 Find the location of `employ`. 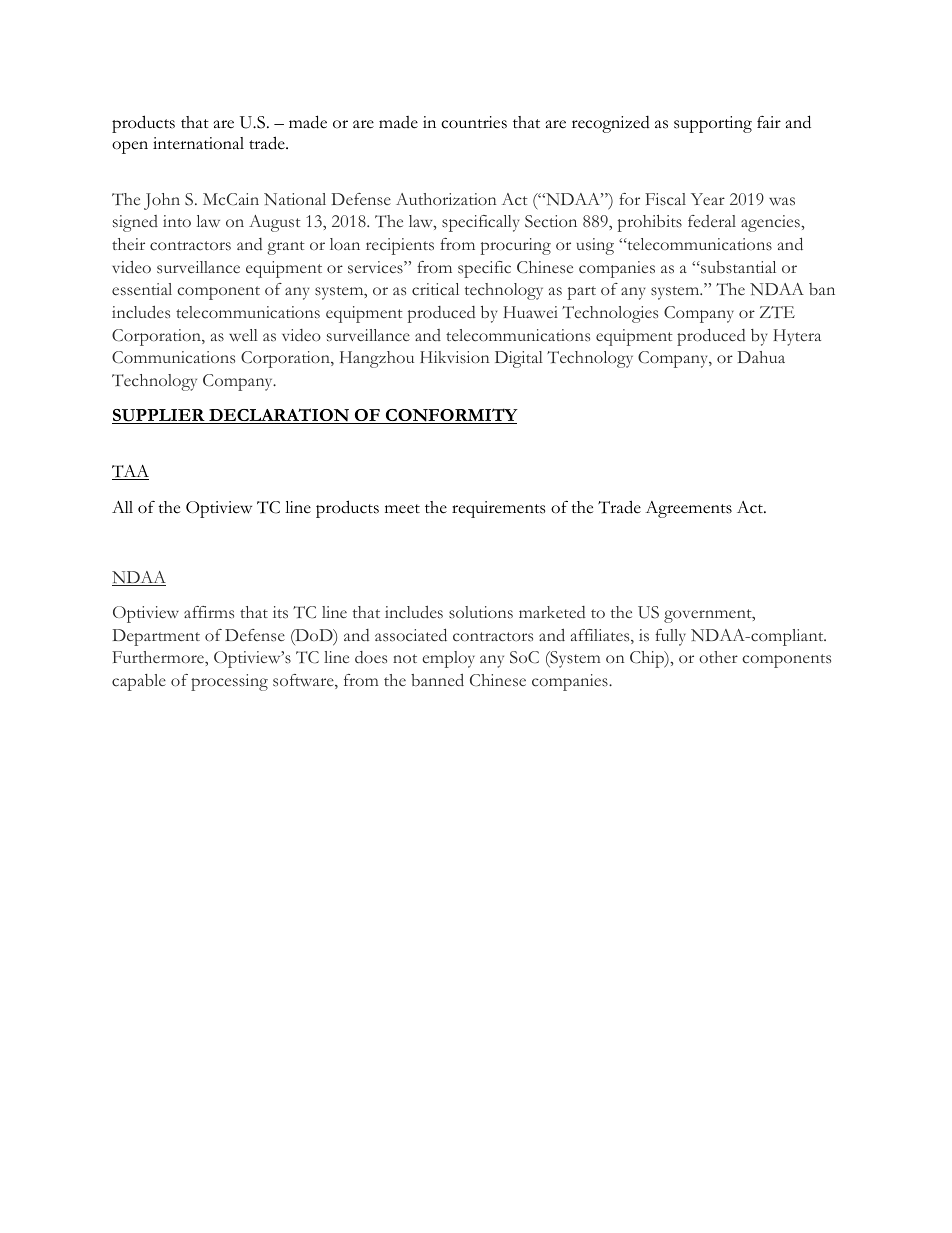

employ is located at coordinates (448, 659).
